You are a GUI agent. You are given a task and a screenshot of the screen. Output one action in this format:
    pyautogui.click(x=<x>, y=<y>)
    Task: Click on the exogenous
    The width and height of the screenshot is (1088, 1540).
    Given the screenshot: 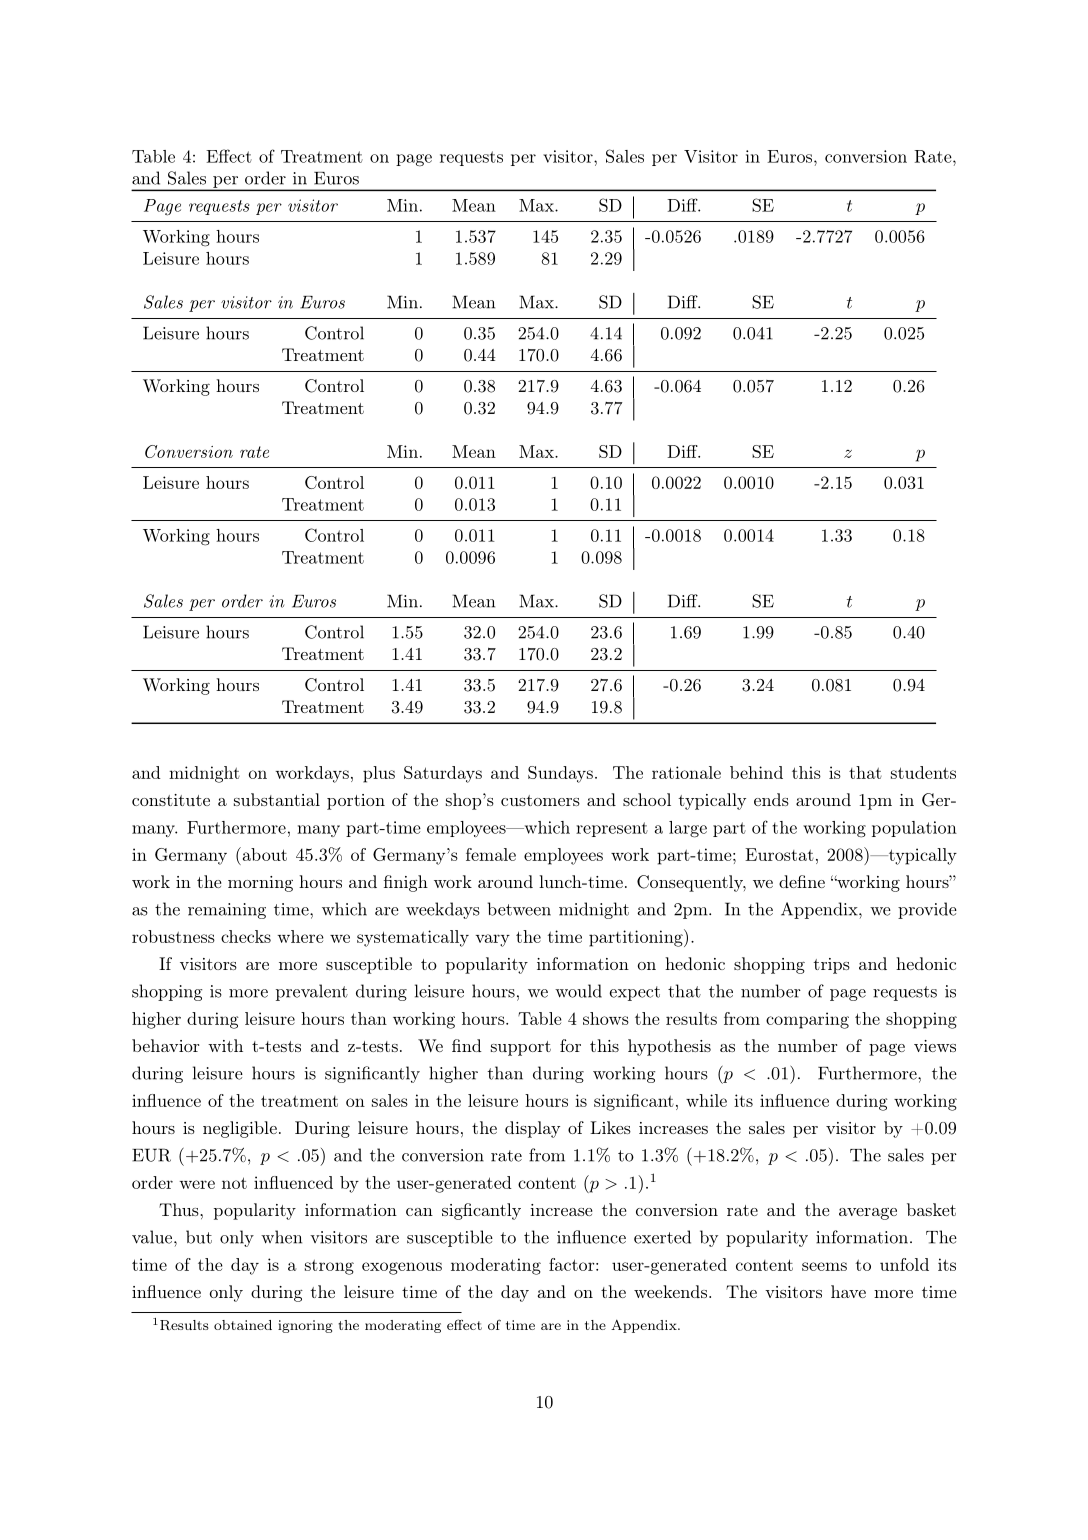 What is the action you would take?
    pyautogui.click(x=402, y=1268)
